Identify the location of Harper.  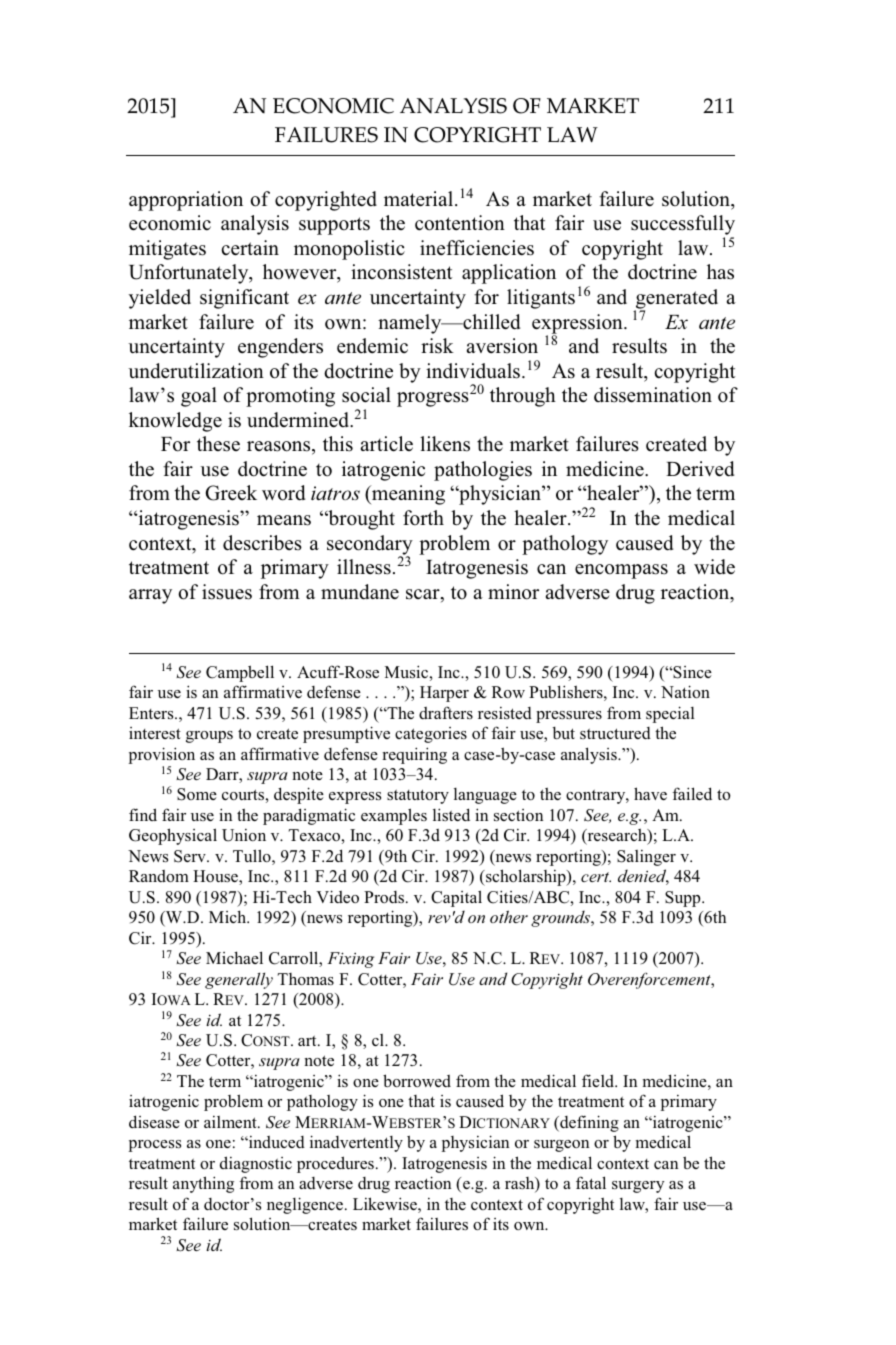
(444, 694).
